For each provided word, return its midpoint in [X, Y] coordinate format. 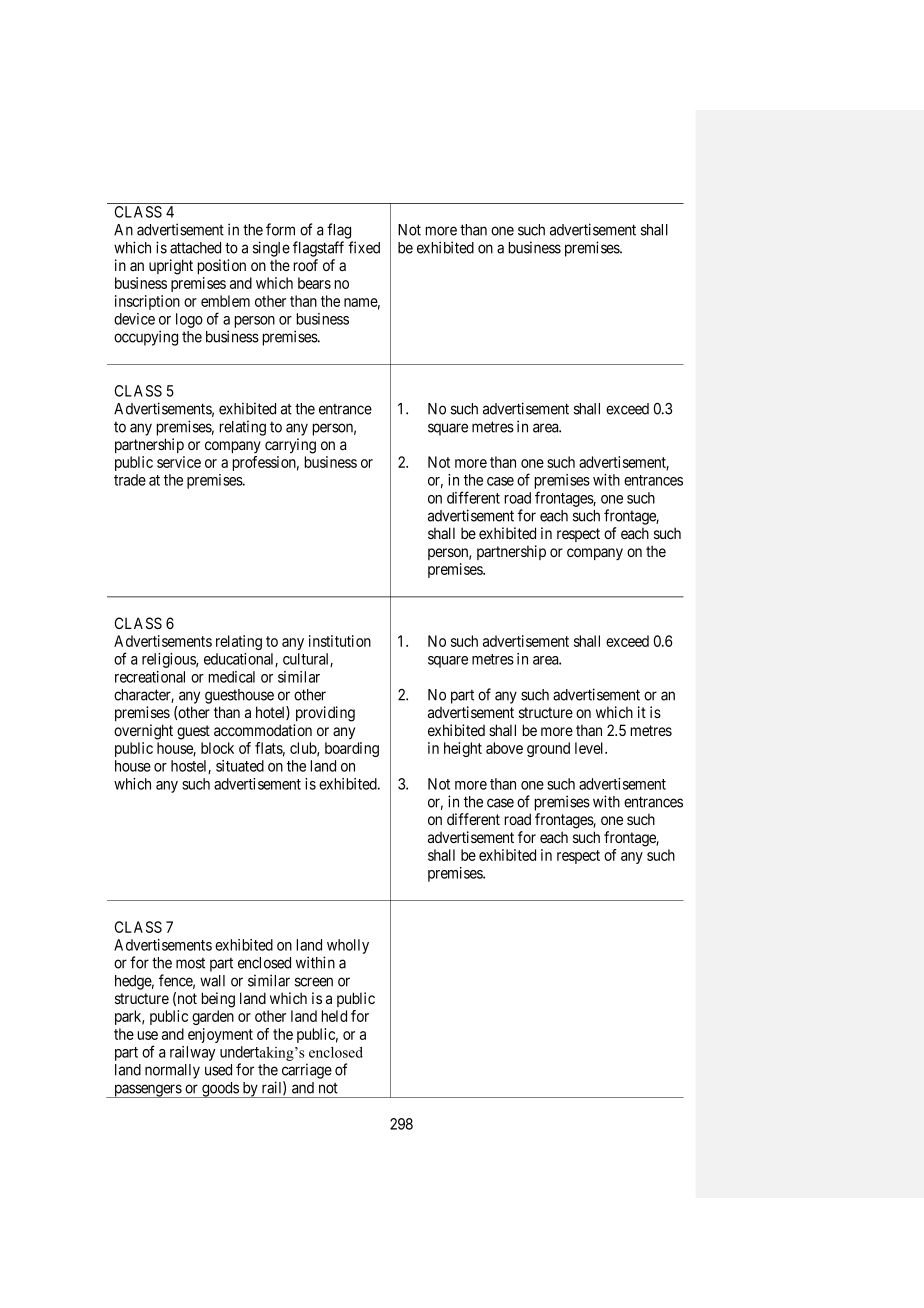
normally [172, 1071]
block [217, 748]
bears [314, 283]
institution [340, 641]
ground [548, 749]
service [179, 462]
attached [195, 248]
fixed [364, 247]
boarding [352, 749]
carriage [307, 1071]
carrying [290, 446]
